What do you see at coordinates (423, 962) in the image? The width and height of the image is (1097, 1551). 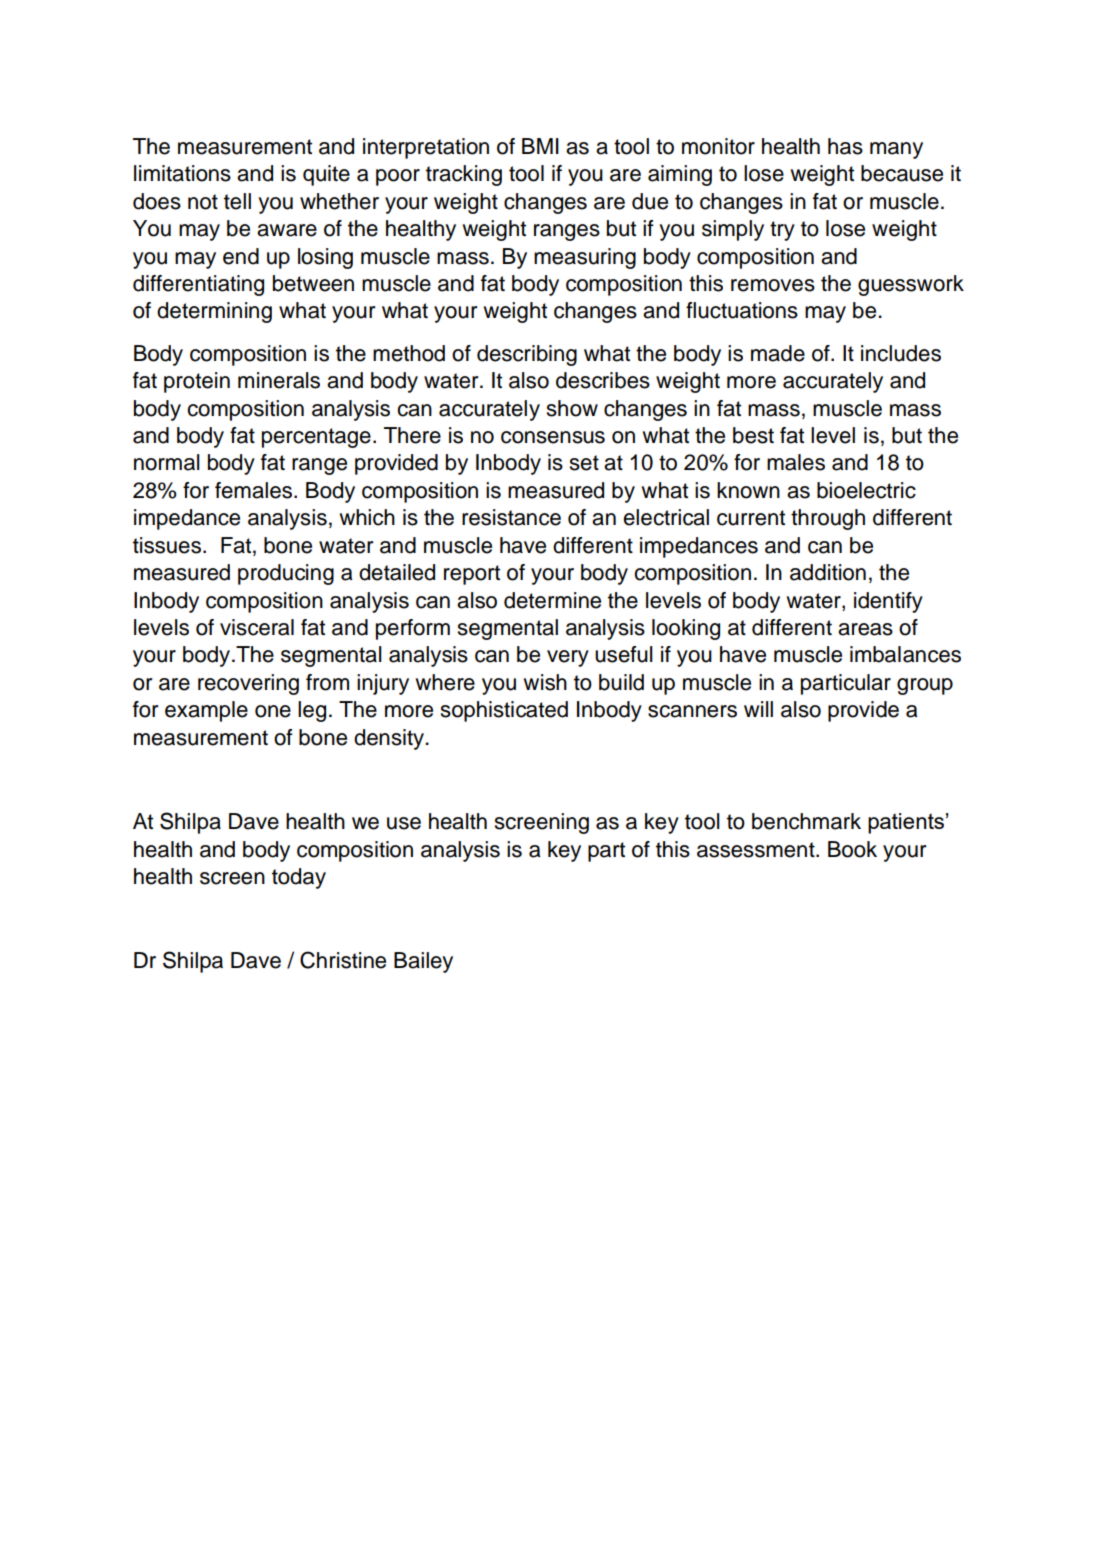 I see `Bailey` at bounding box center [423, 962].
